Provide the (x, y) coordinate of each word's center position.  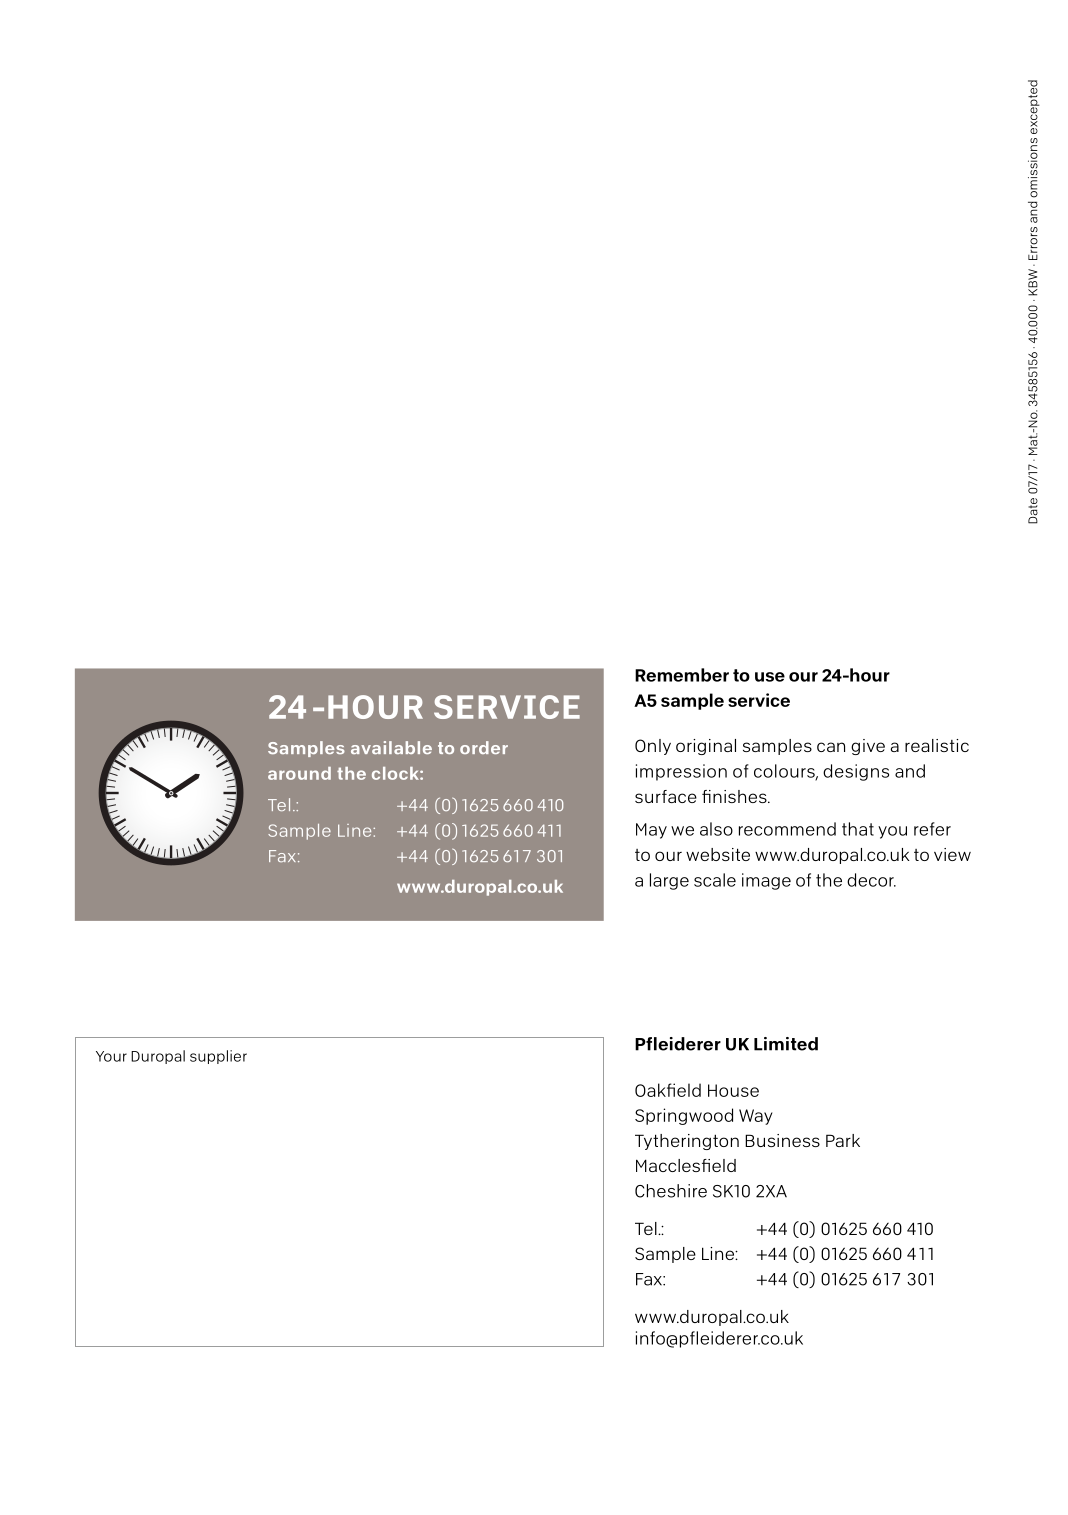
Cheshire (671, 1191)
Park (843, 1140)
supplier (218, 1057)
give (868, 747)
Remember (682, 675)
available (391, 747)
